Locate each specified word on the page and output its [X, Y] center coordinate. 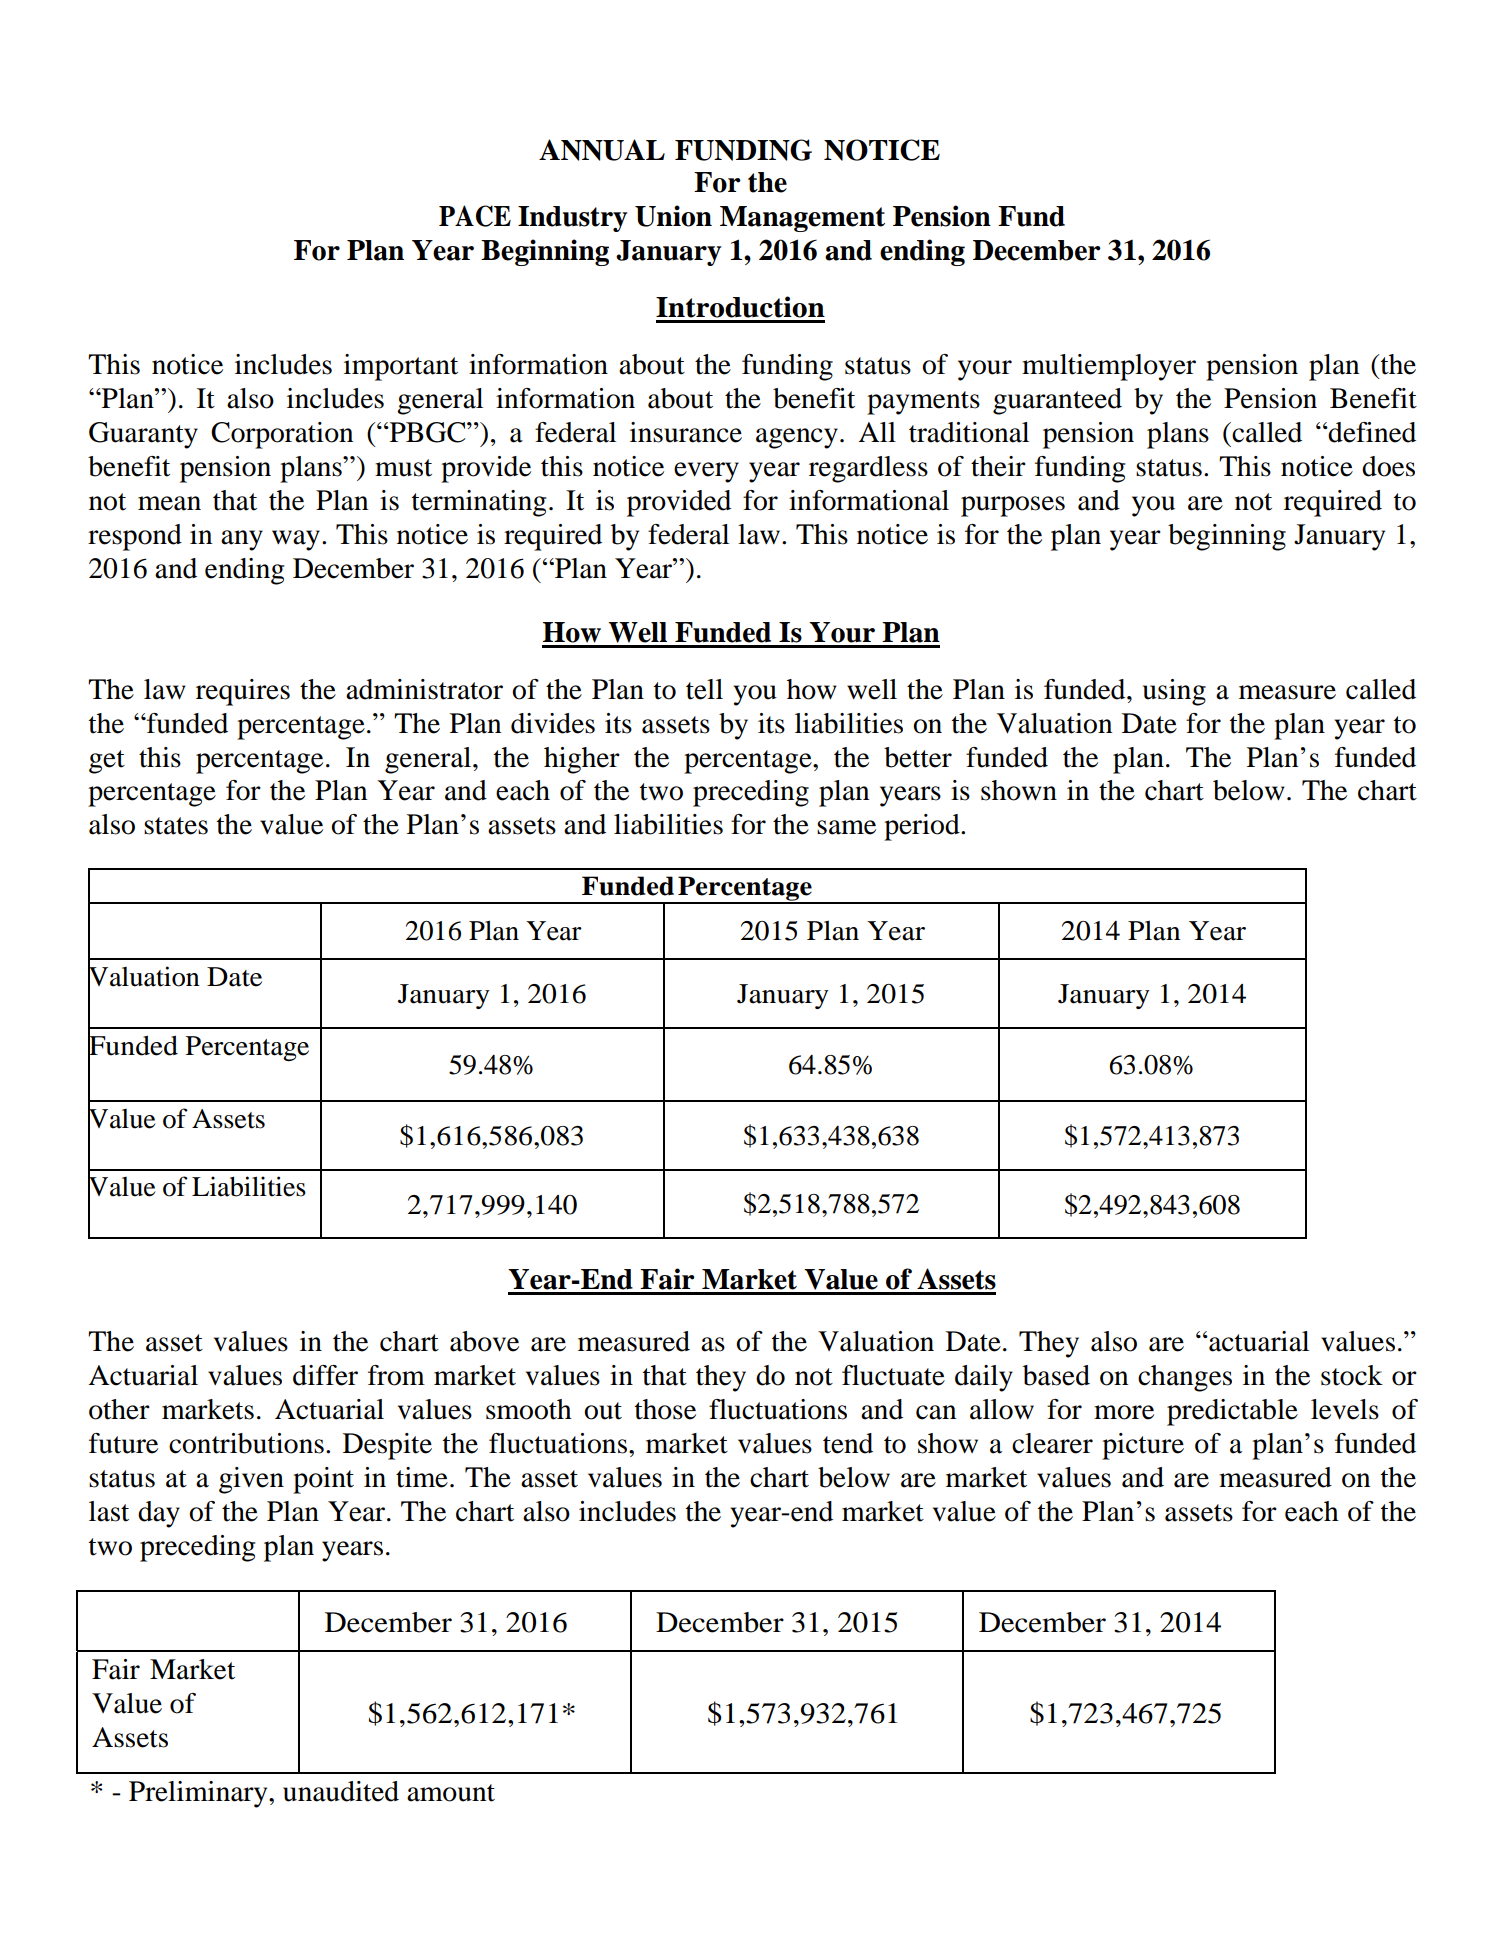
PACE [475, 216]
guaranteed [1057, 401]
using [1174, 692]
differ [325, 1375]
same [846, 827]
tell [704, 689]
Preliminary [199, 1794]
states [176, 826]
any [242, 540]
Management [802, 219]
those [665, 1409]
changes [1185, 1378]
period [923, 827]
